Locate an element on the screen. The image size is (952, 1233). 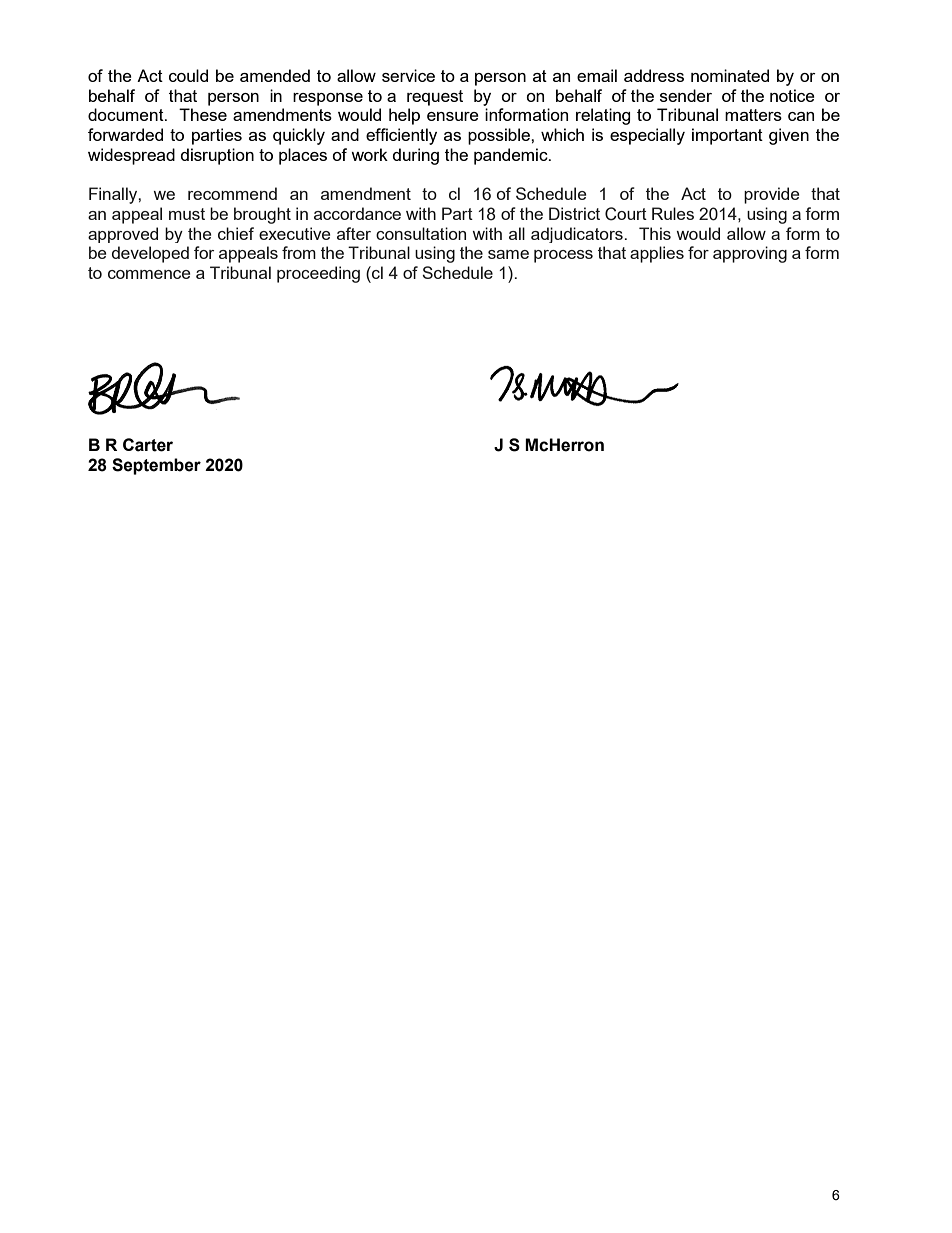
commence is located at coordinates (149, 274).
